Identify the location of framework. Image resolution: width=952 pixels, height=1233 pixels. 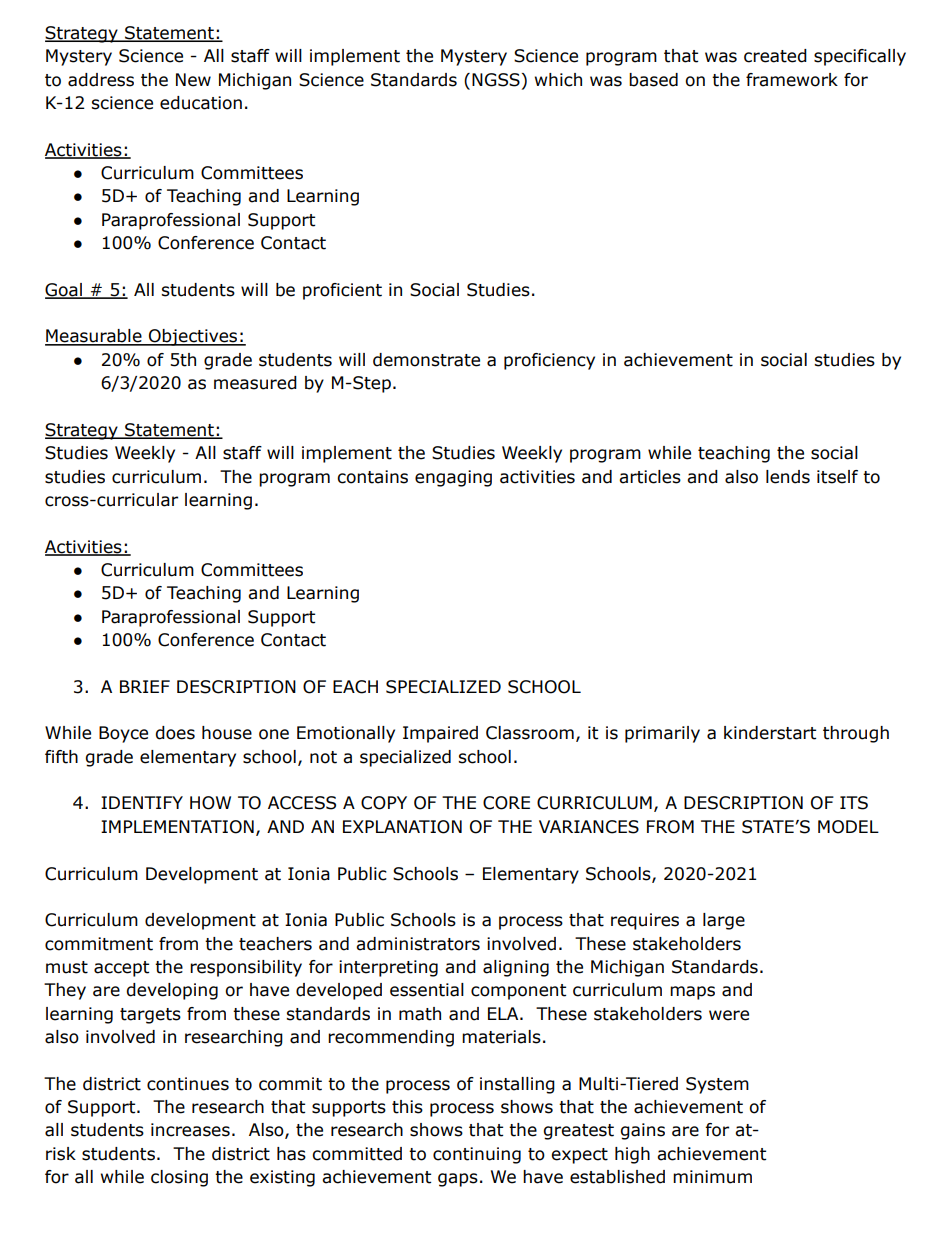
(792, 80).
